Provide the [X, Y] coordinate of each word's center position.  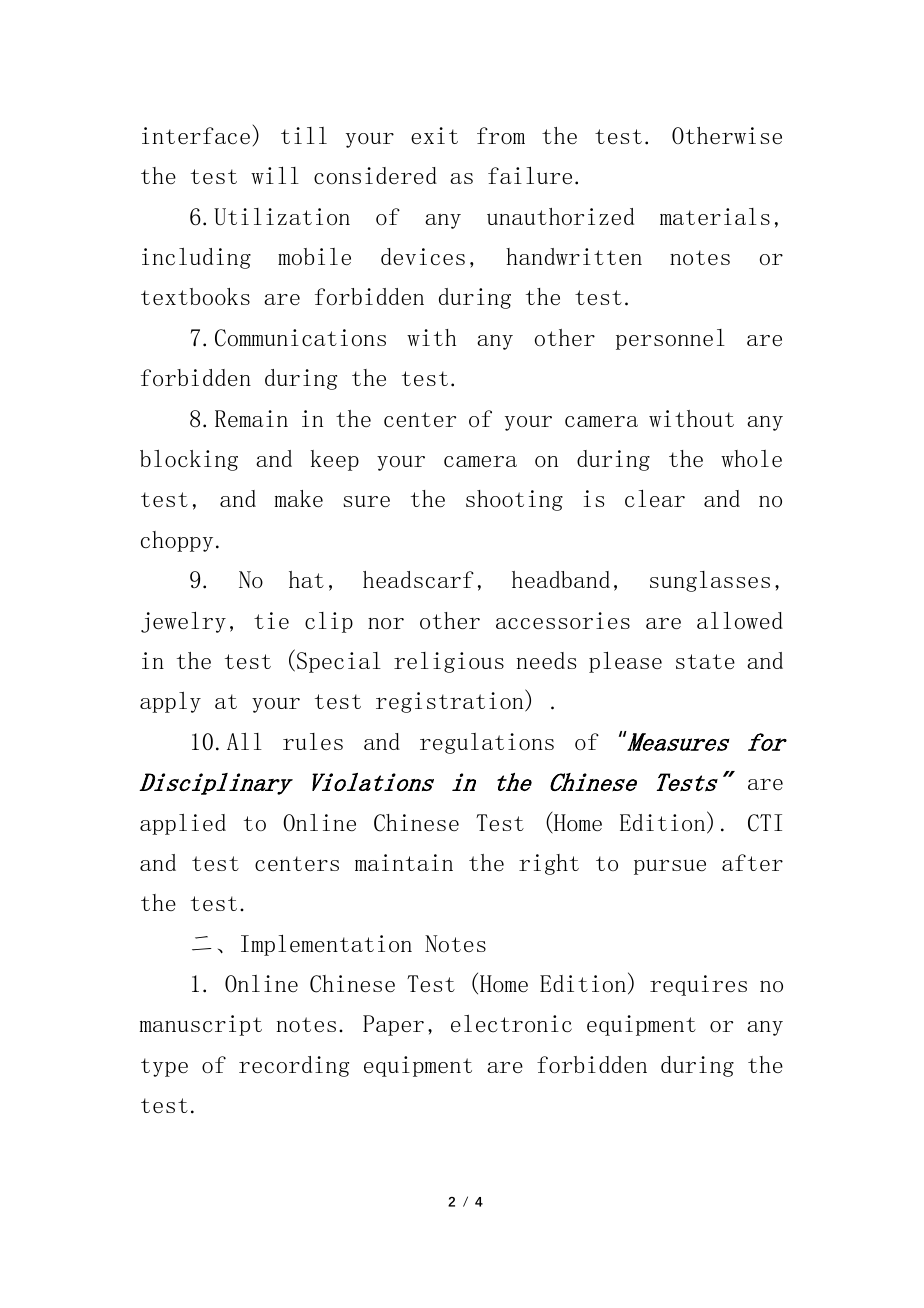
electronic [511, 1023]
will [275, 175]
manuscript [201, 1025]
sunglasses [710, 581]
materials [715, 216]
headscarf [418, 579]
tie [271, 620]
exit [434, 135]
